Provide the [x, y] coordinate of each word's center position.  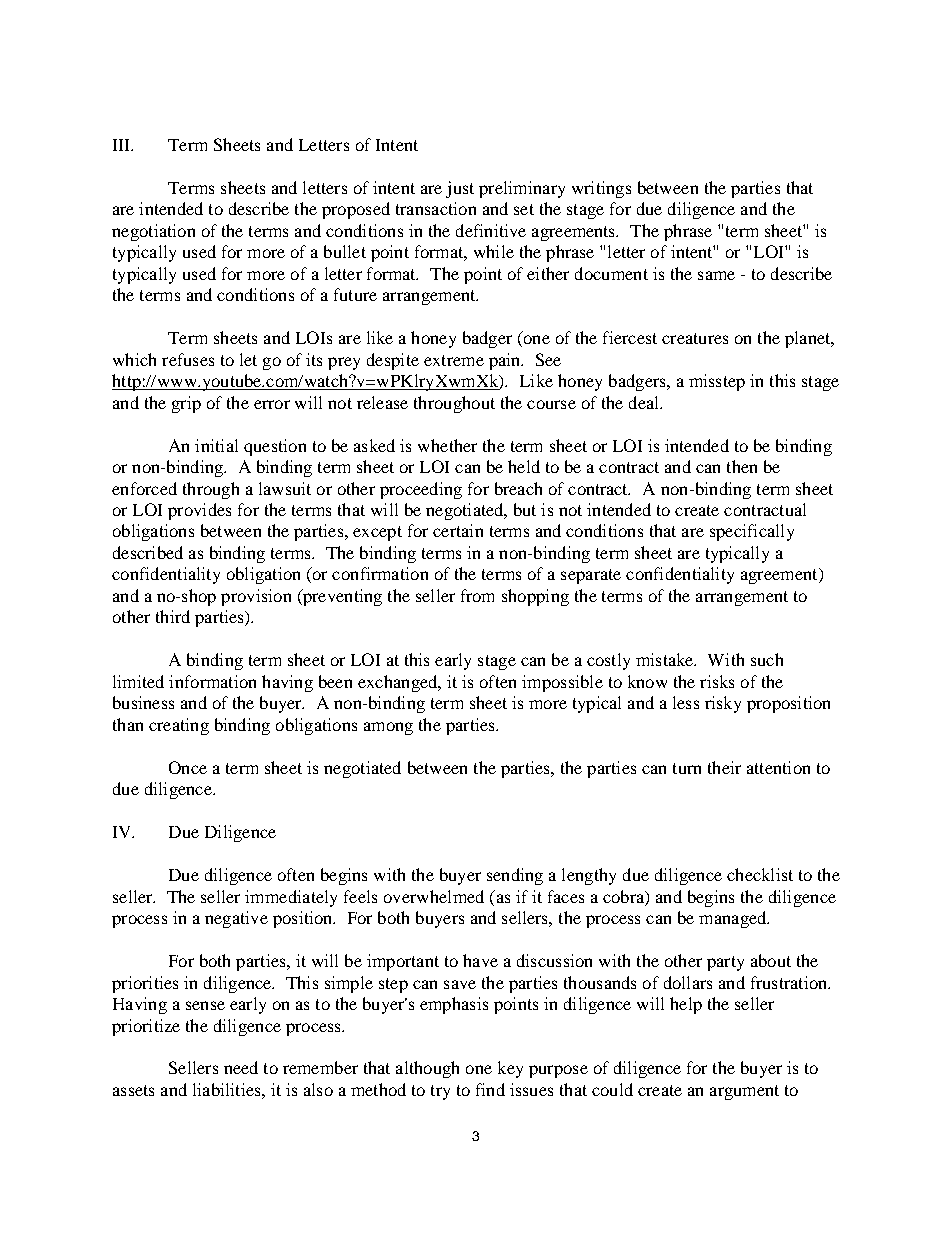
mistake [666, 659]
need [241, 1067]
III [123, 145]
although [427, 1069]
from [477, 595]
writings [601, 189]
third [173, 616]
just [460, 189]
